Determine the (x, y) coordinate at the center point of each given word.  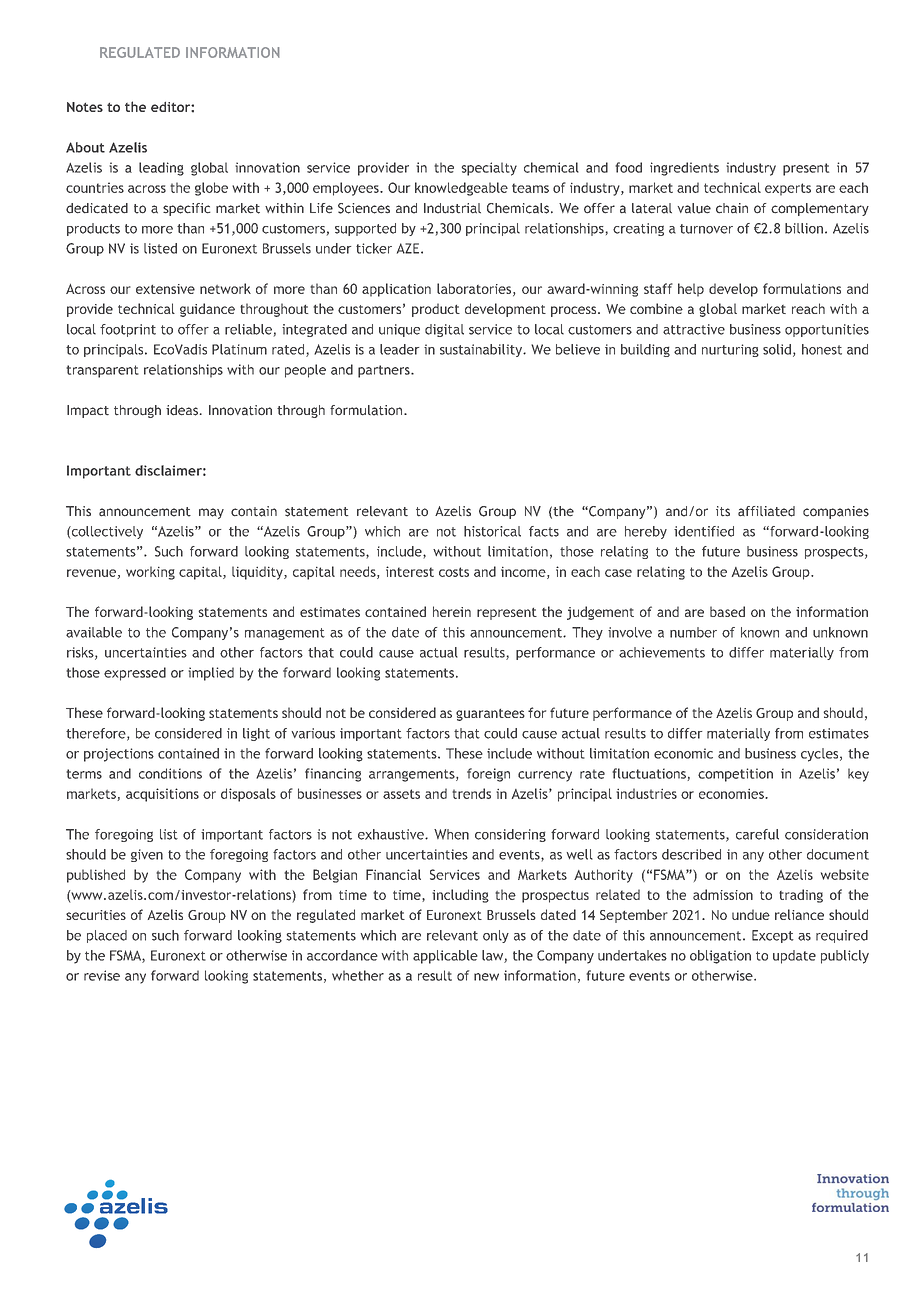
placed (107, 936)
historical (492, 531)
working (150, 573)
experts (788, 189)
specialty (489, 169)
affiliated (766, 511)
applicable (445, 957)
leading (161, 169)
